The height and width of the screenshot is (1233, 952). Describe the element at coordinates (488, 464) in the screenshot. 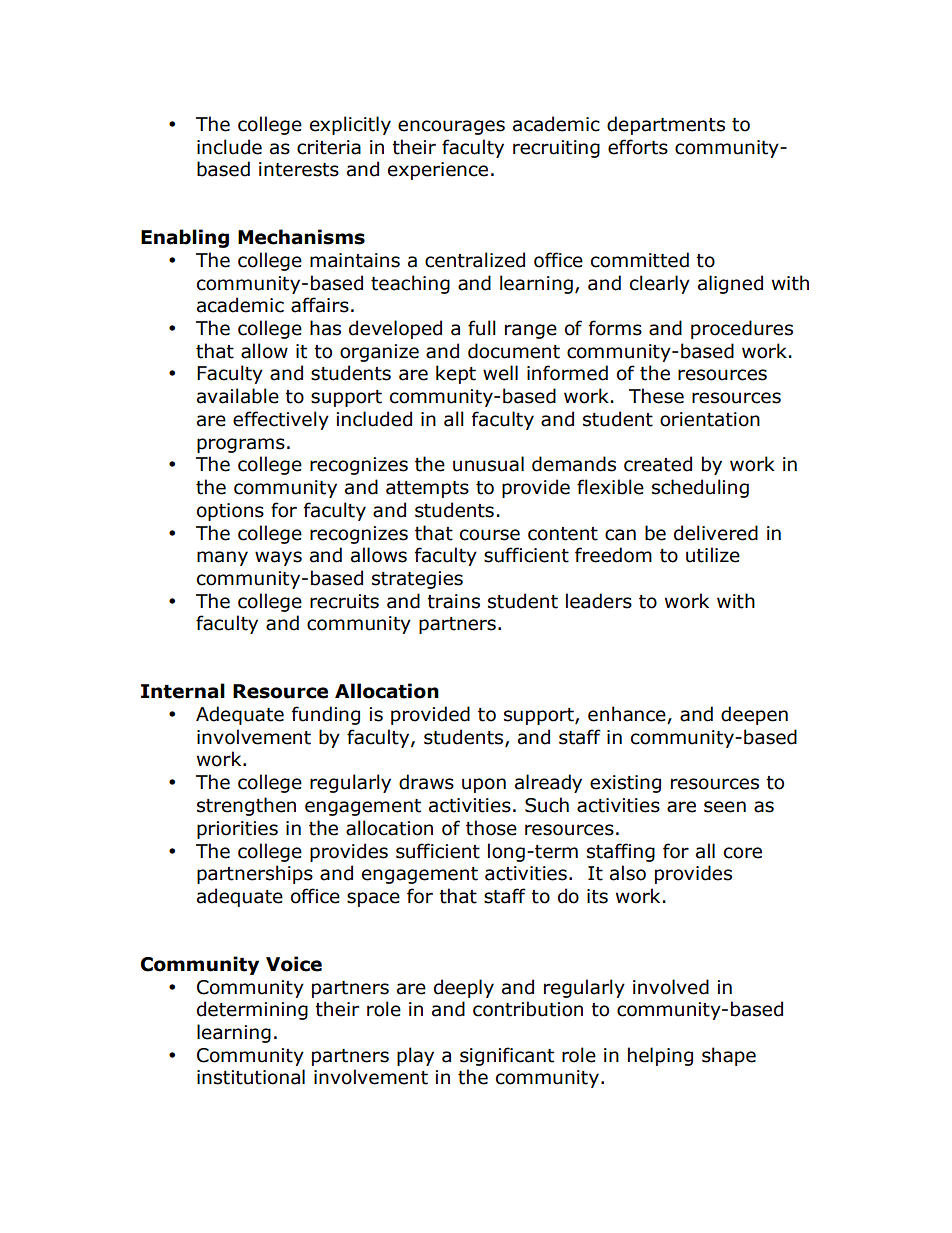

I see `unusual` at that location.
